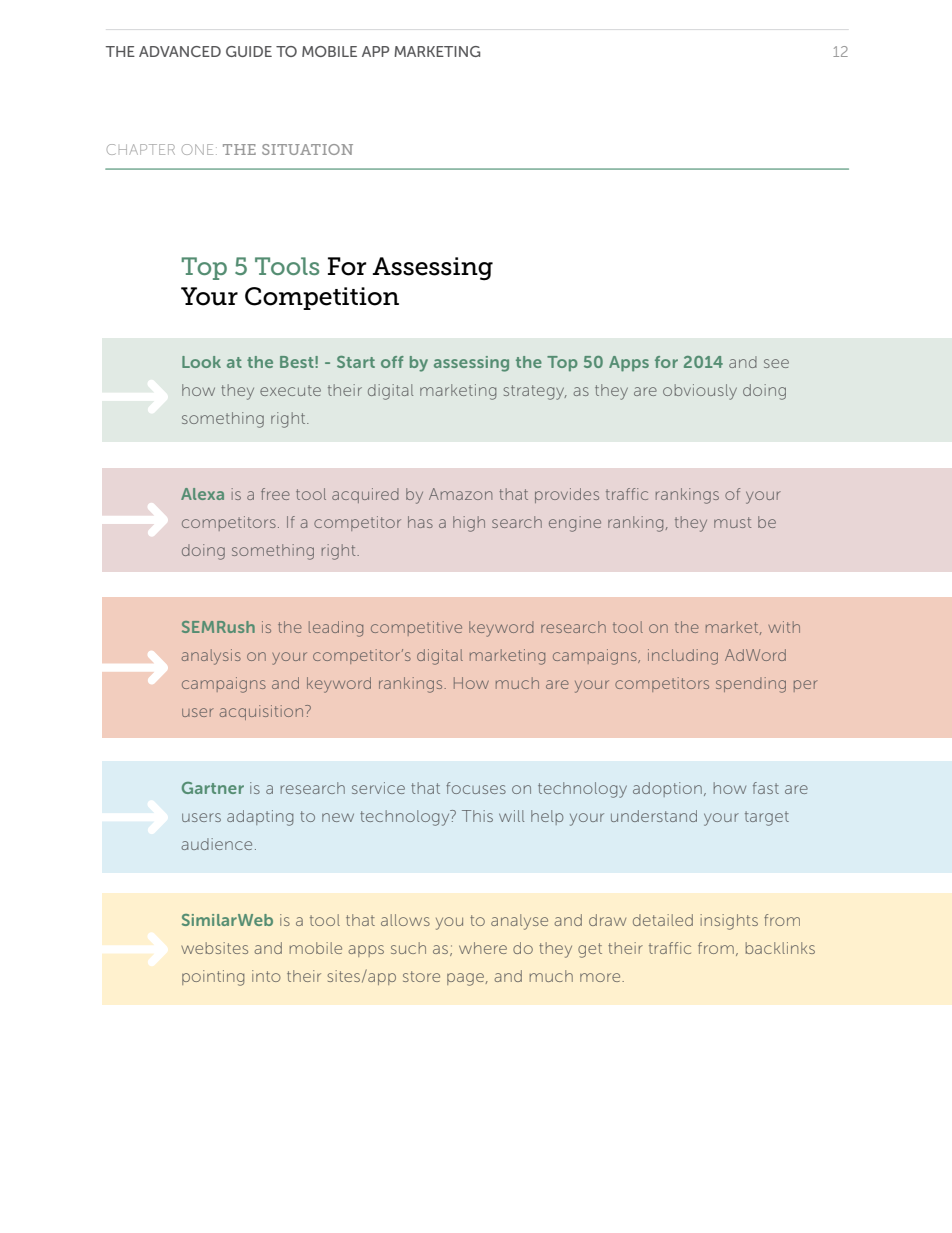  I want to click on focuses, so click(476, 788).
